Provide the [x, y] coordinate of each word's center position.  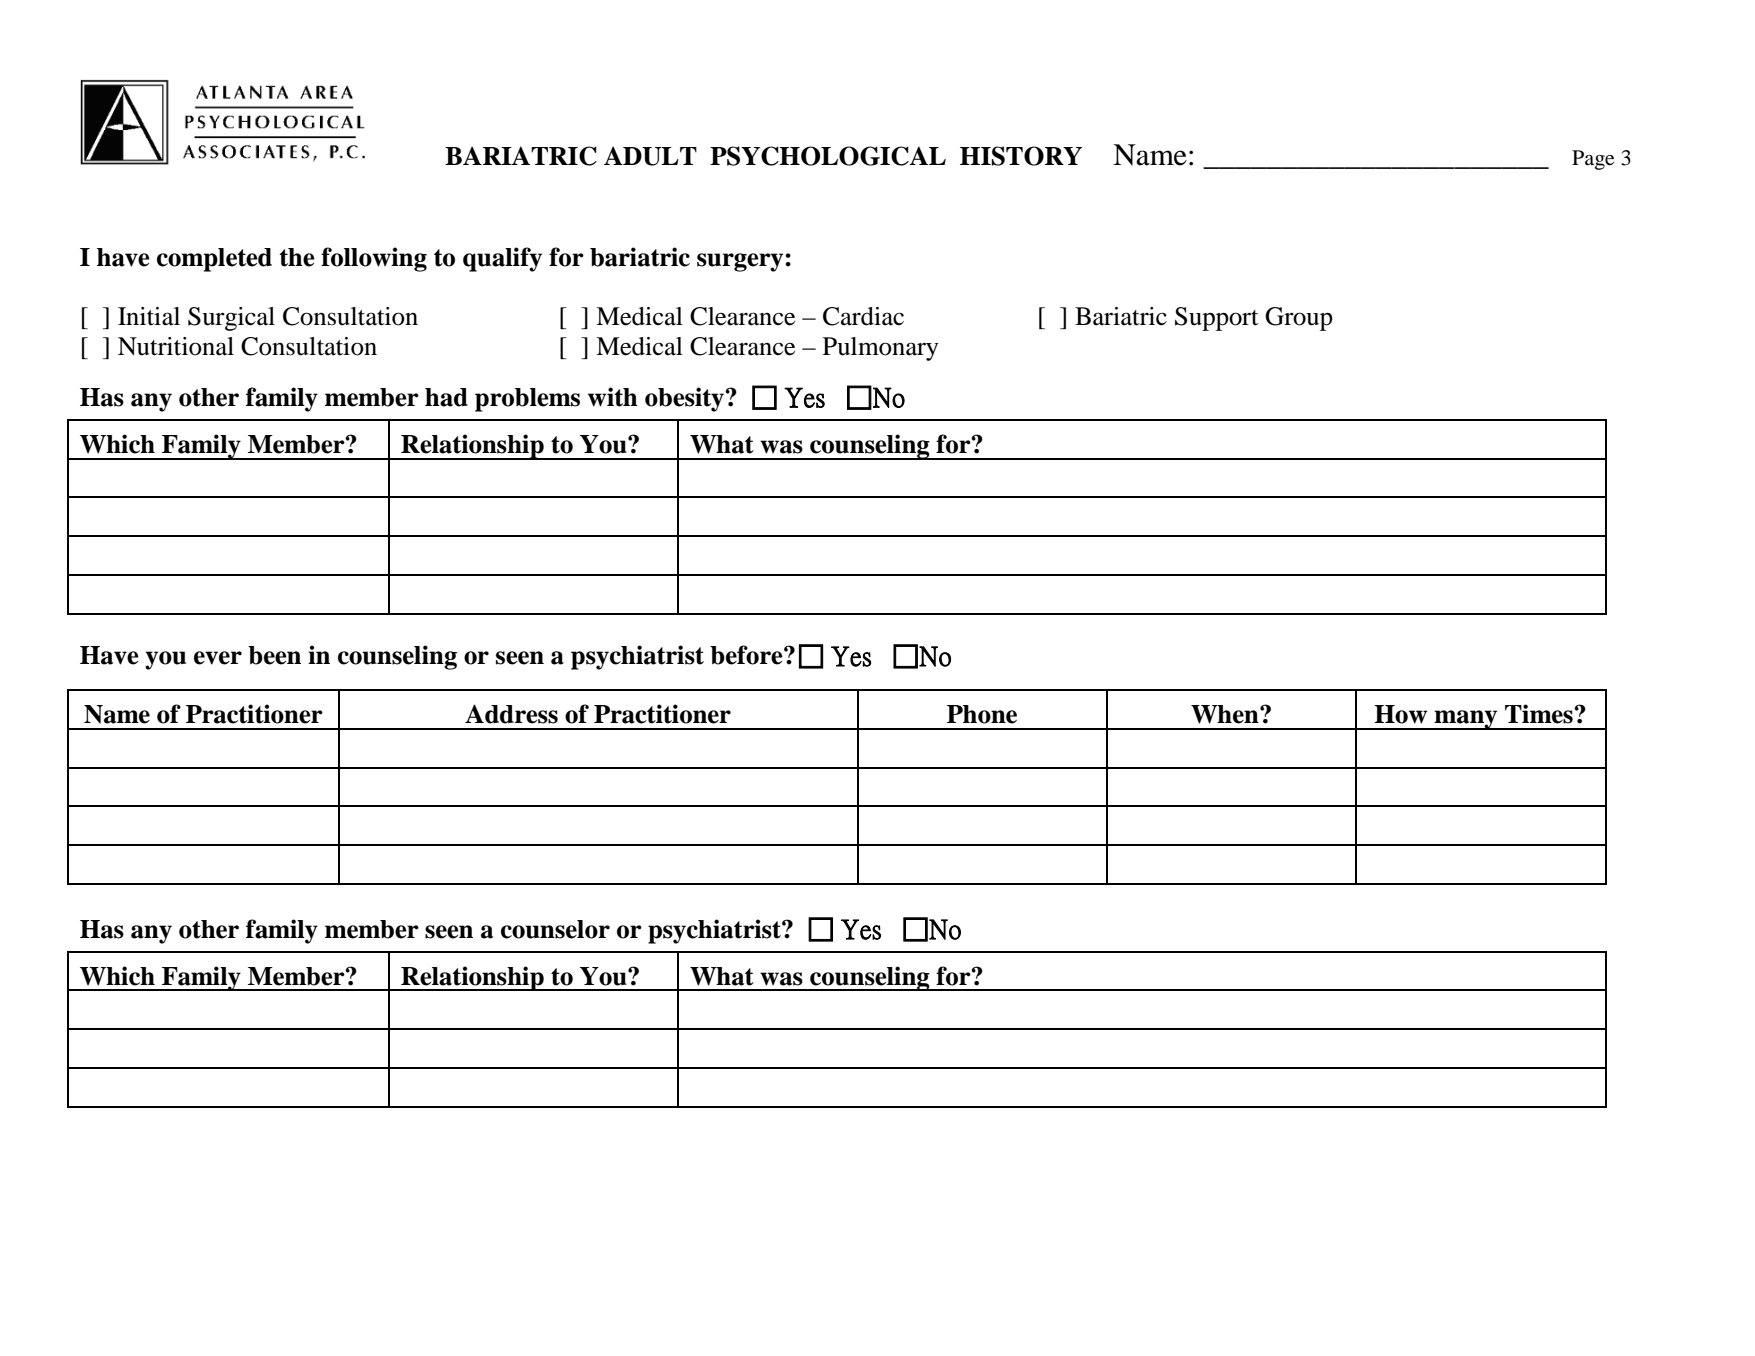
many [1466, 720]
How [1400, 714]
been [274, 655]
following [374, 259]
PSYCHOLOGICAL [828, 156]
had [446, 397]
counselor [555, 929]
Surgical [231, 319]
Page [1593, 160]
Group [1299, 319]
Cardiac [863, 316]
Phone [982, 714]
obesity [686, 399]
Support [1217, 319]
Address [511, 714]
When [1226, 714]
